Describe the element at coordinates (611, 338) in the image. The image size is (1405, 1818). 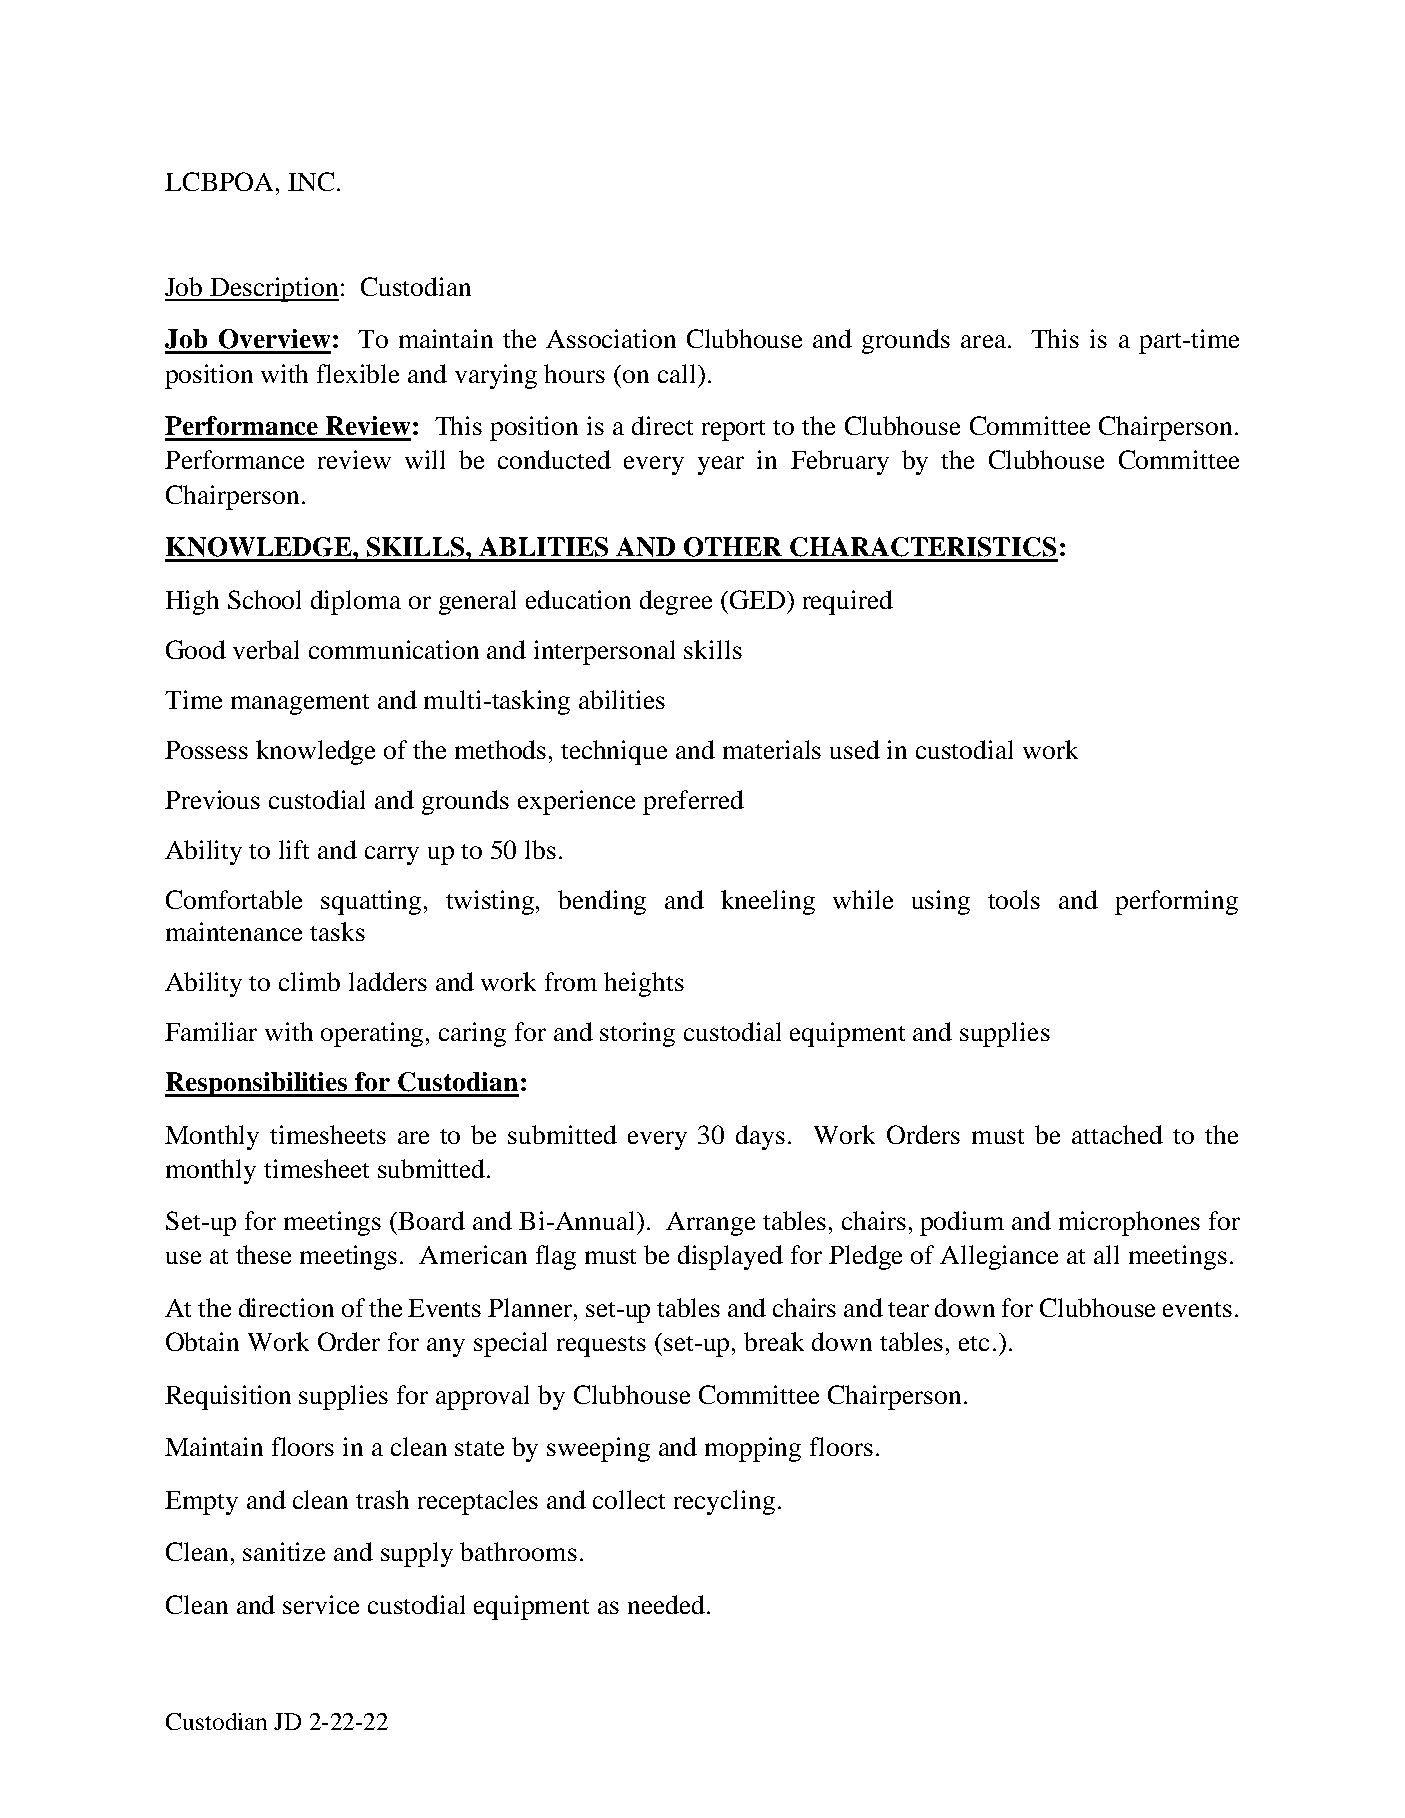
I see `Association` at that location.
